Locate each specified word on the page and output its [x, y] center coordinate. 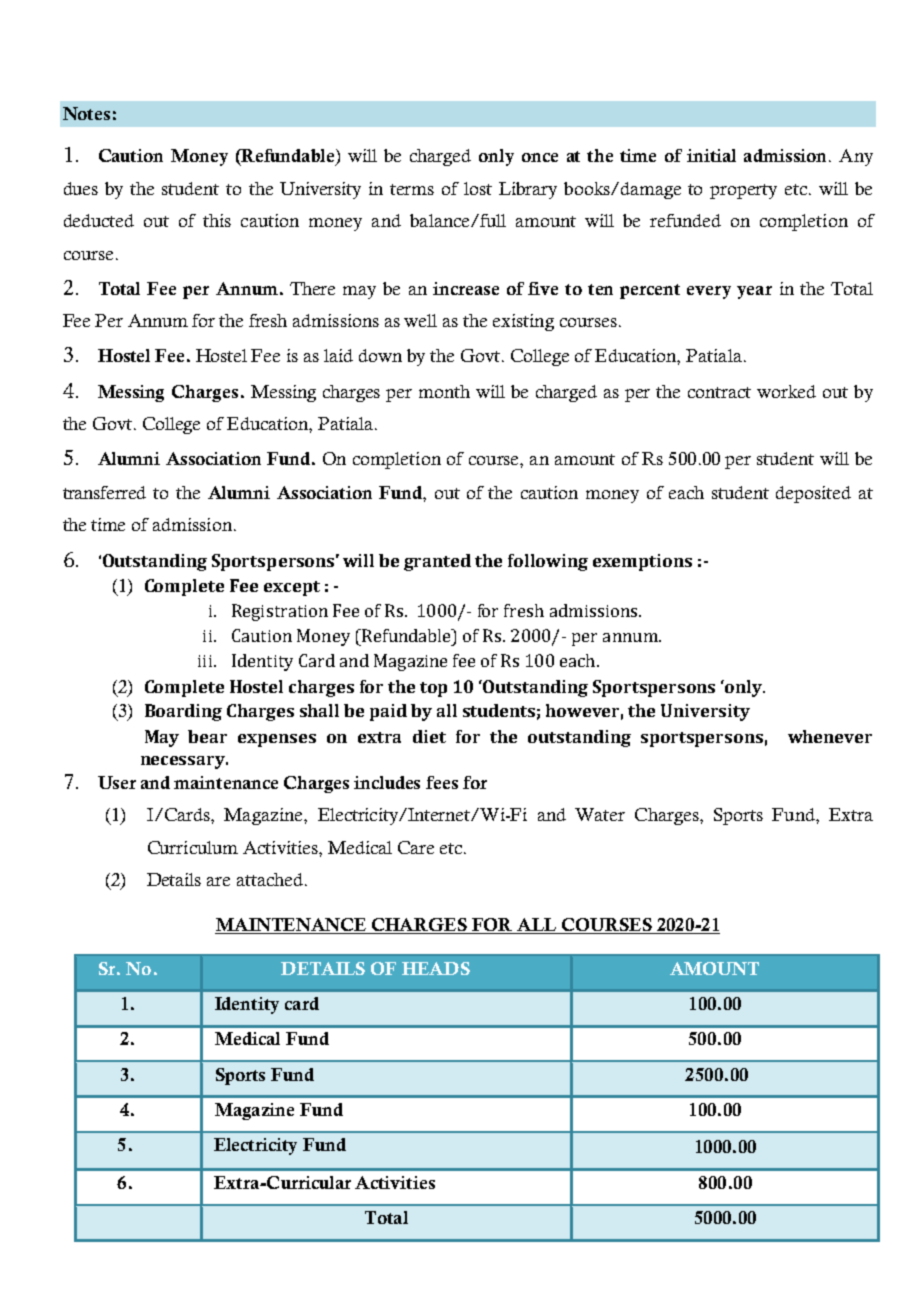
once [540, 157]
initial [711, 155]
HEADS [436, 968]
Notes [86, 113]
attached [270, 879]
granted [437, 562]
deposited [813, 494]
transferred [104, 492]
